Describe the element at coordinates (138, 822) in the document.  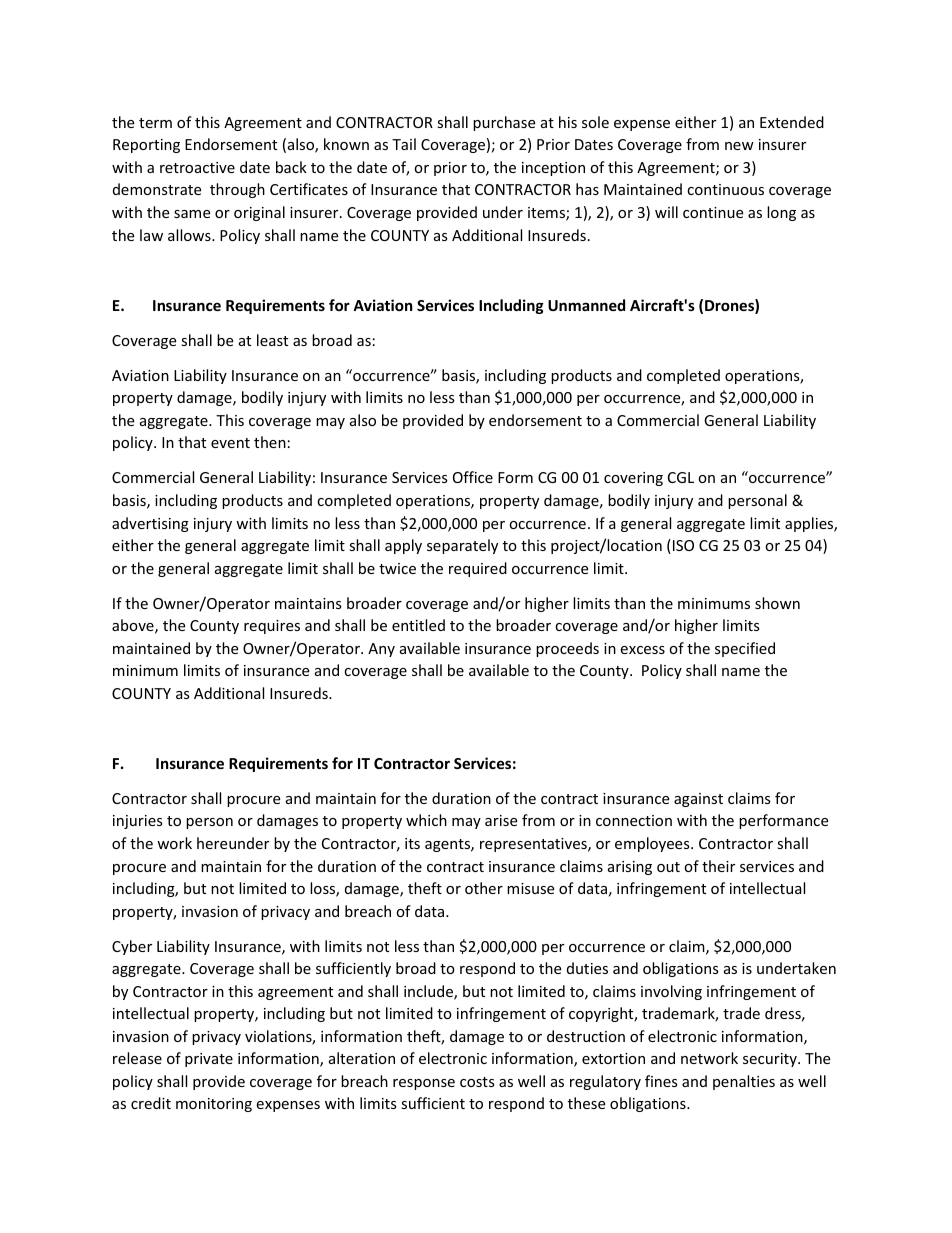
I see `injuries` at that location.
